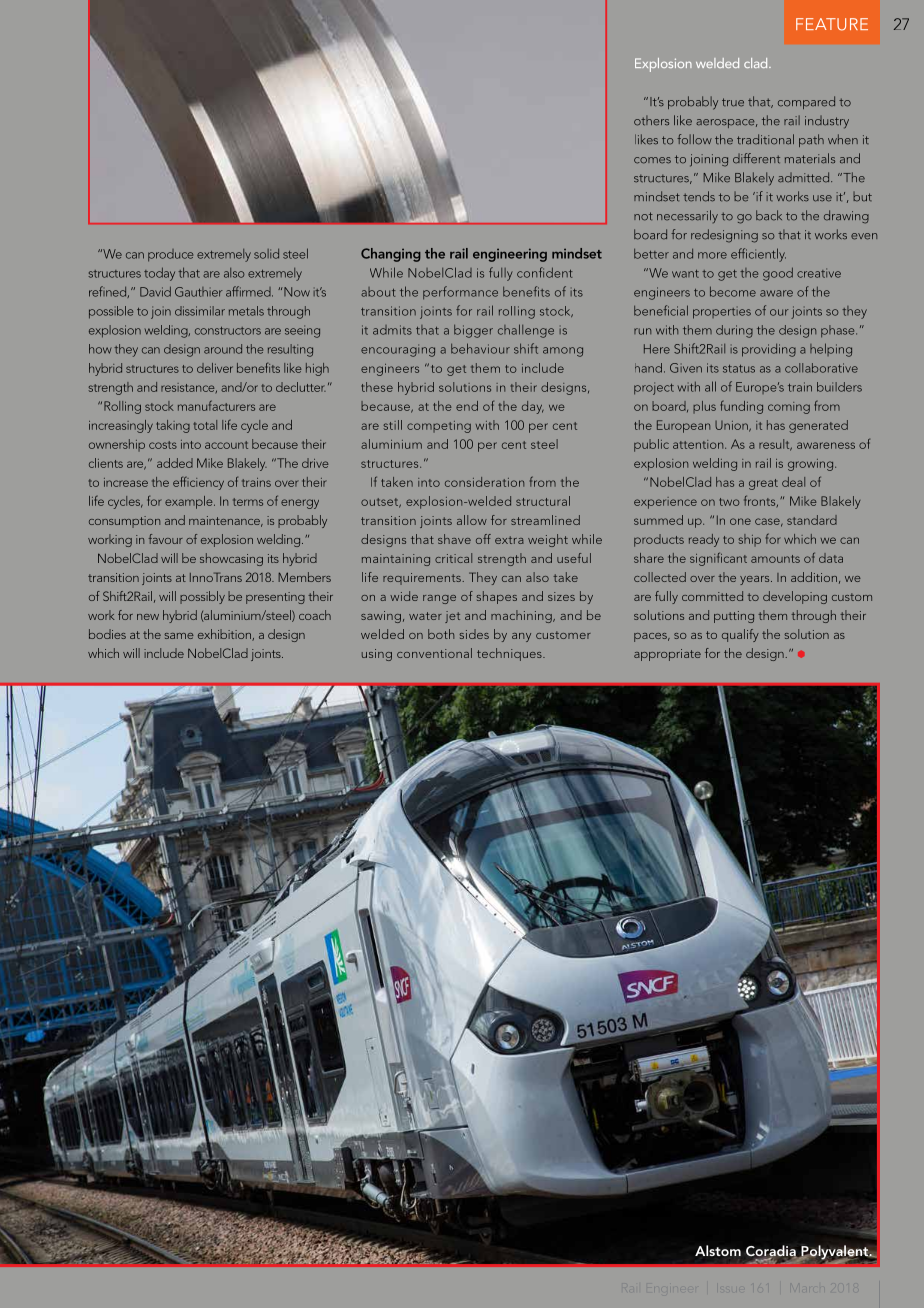  Describe the element at coordinates (226, 445) in the screenshot. I see `account` at that location.
